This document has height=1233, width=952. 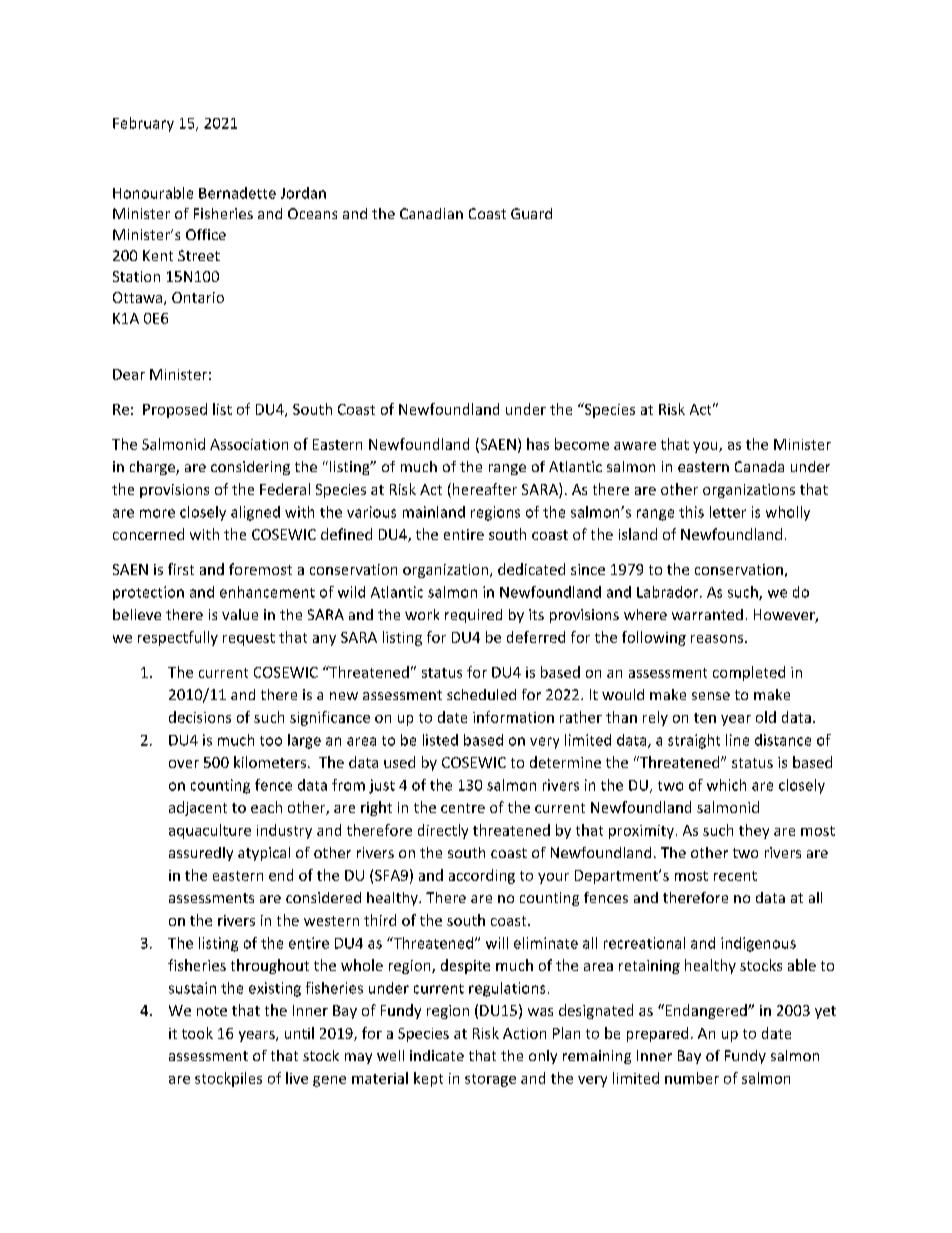 I want to click on took, so click(x=197, y=1033).
